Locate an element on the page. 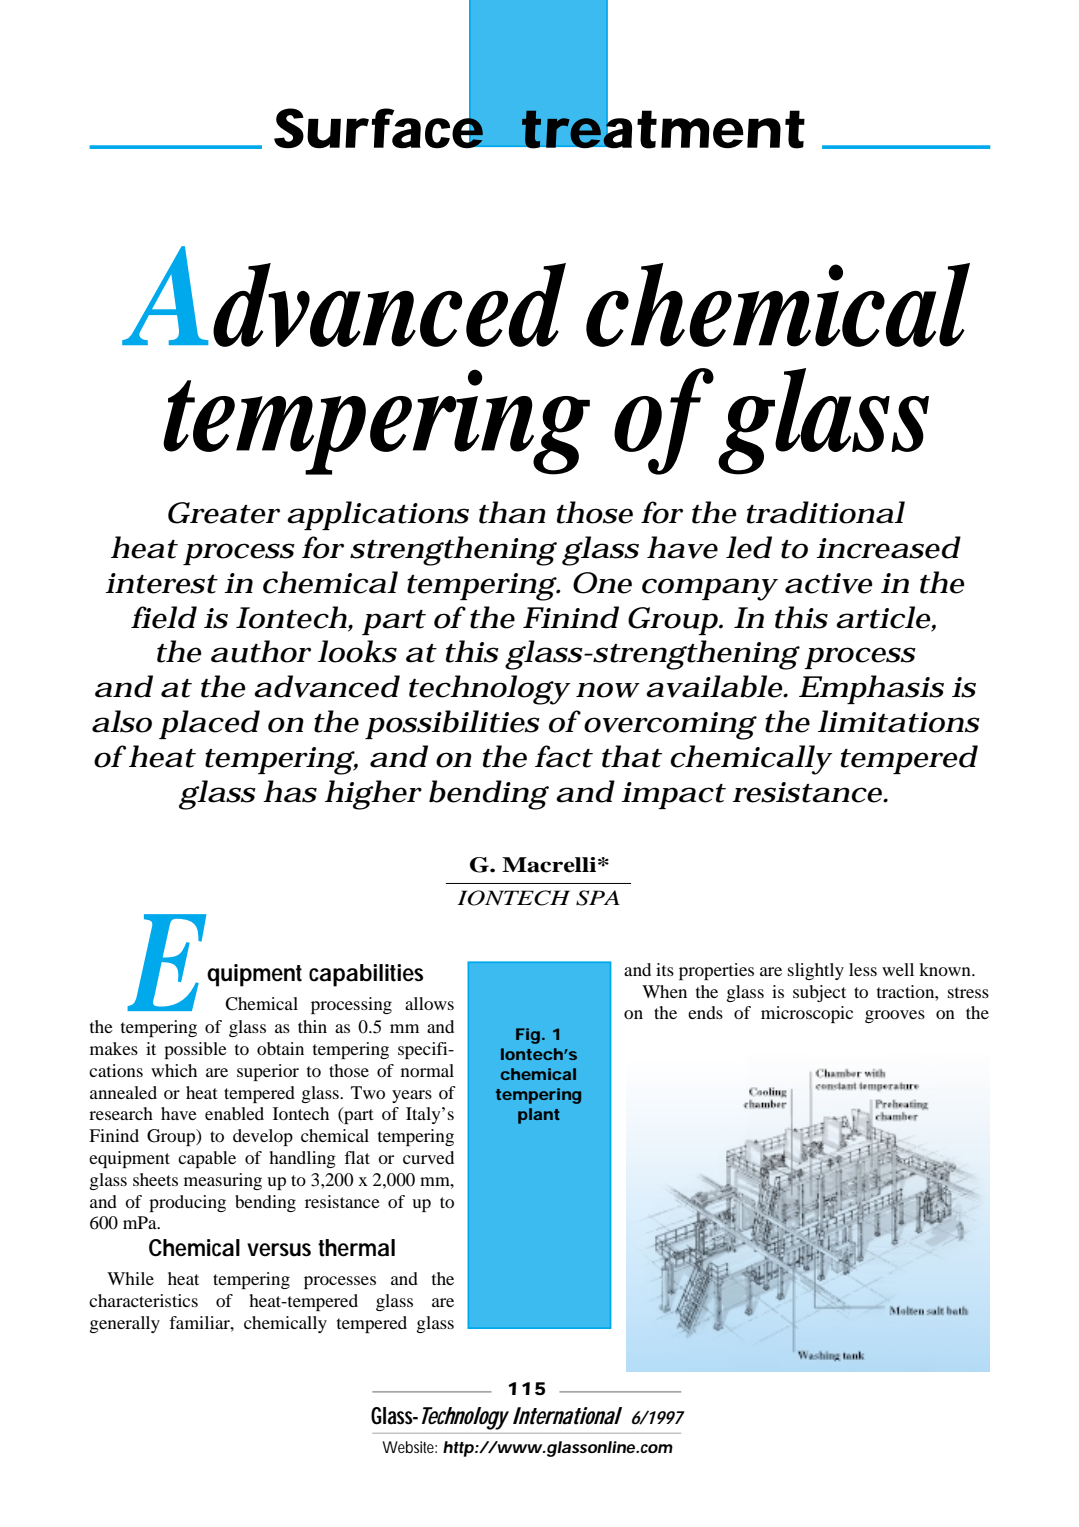 This page has width=1079, height=1527. Fig is located at coordinates (528, 1036).
